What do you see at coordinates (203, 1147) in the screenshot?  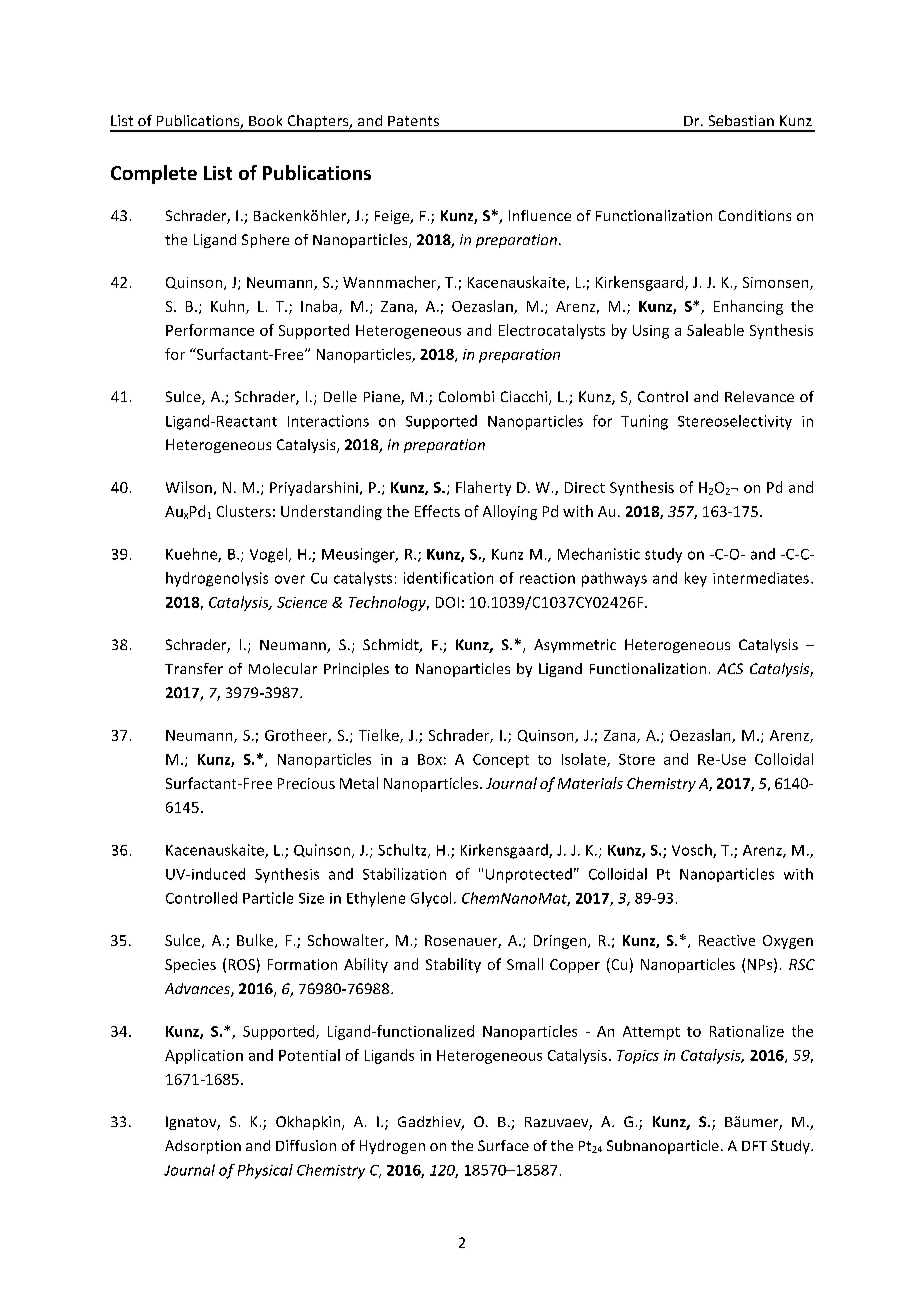 I see `Adsorption` at bounding box center [203, 1147].
